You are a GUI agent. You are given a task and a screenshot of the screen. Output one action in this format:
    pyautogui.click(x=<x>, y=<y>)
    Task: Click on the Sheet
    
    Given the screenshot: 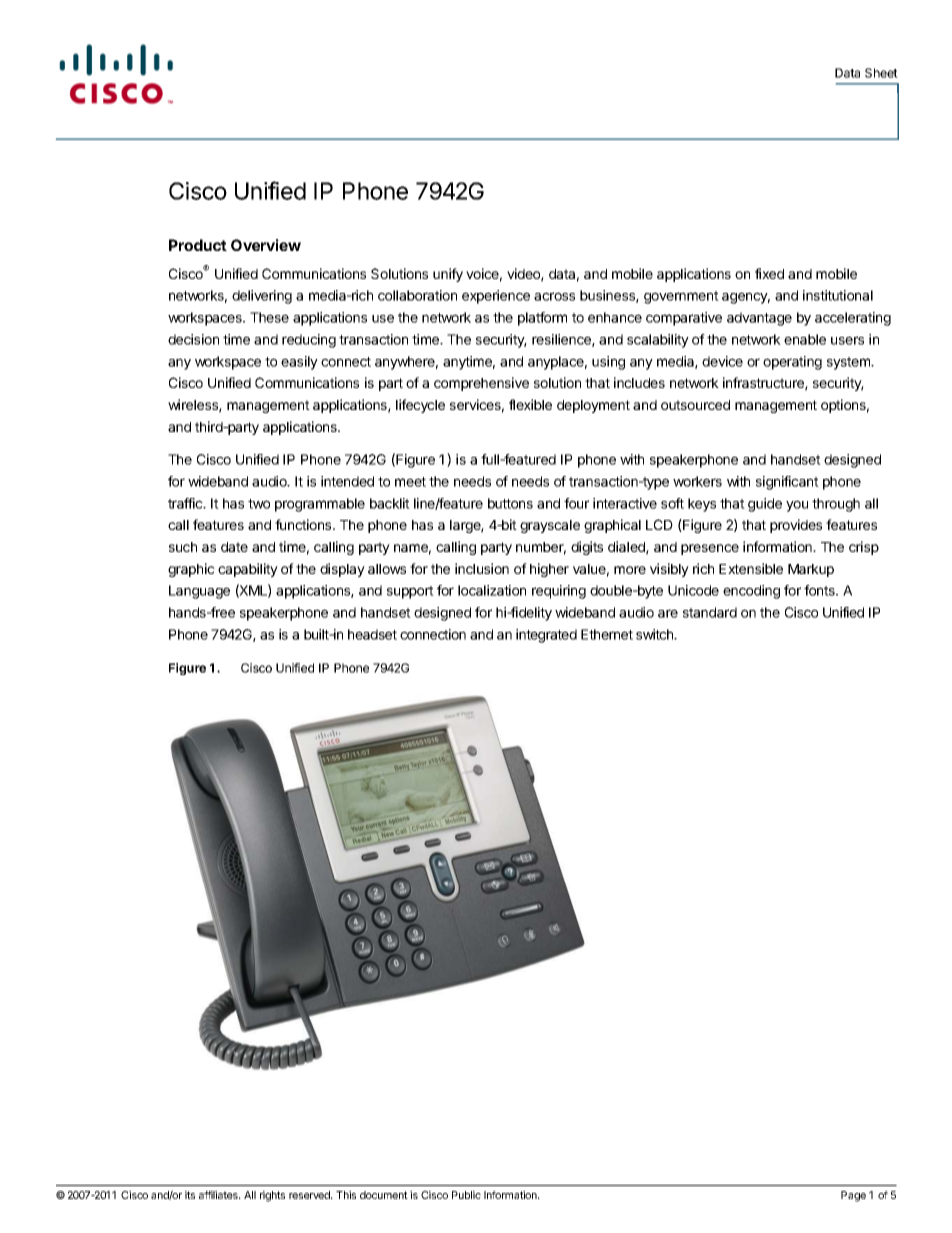 What is the action you would take?
    pyautogui.click(x=881, y=73)
